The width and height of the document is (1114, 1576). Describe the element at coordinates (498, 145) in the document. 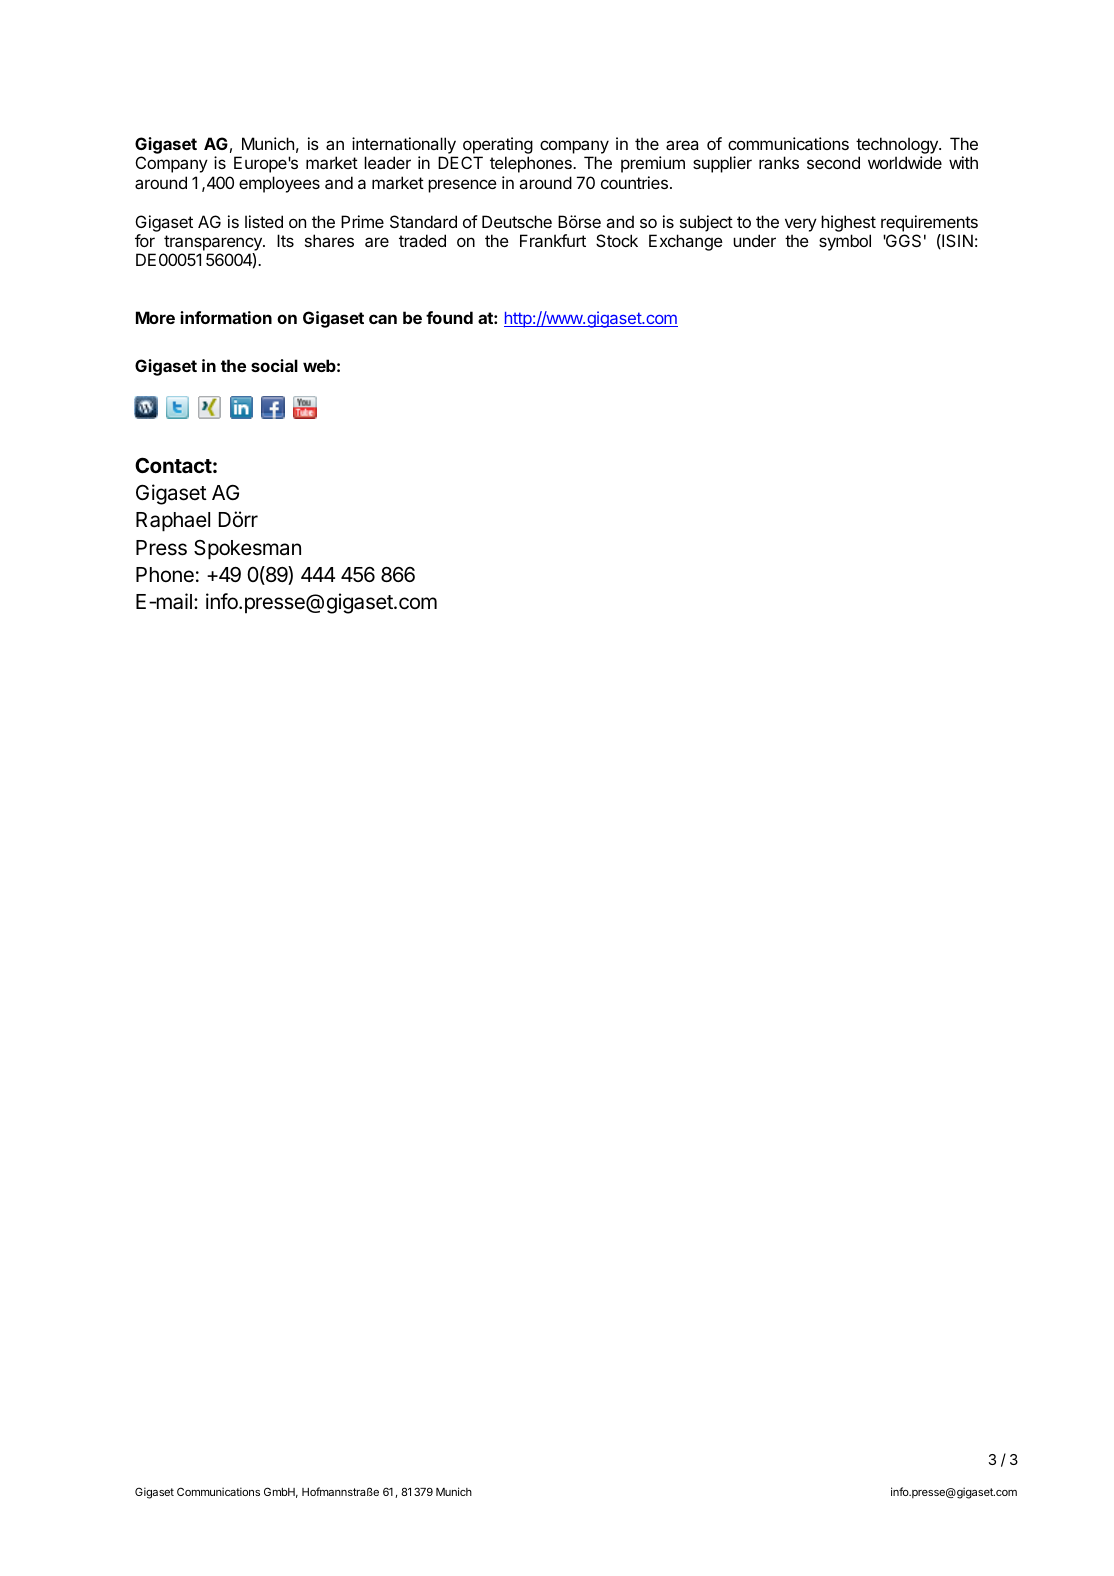

I see `operating` at that location.
